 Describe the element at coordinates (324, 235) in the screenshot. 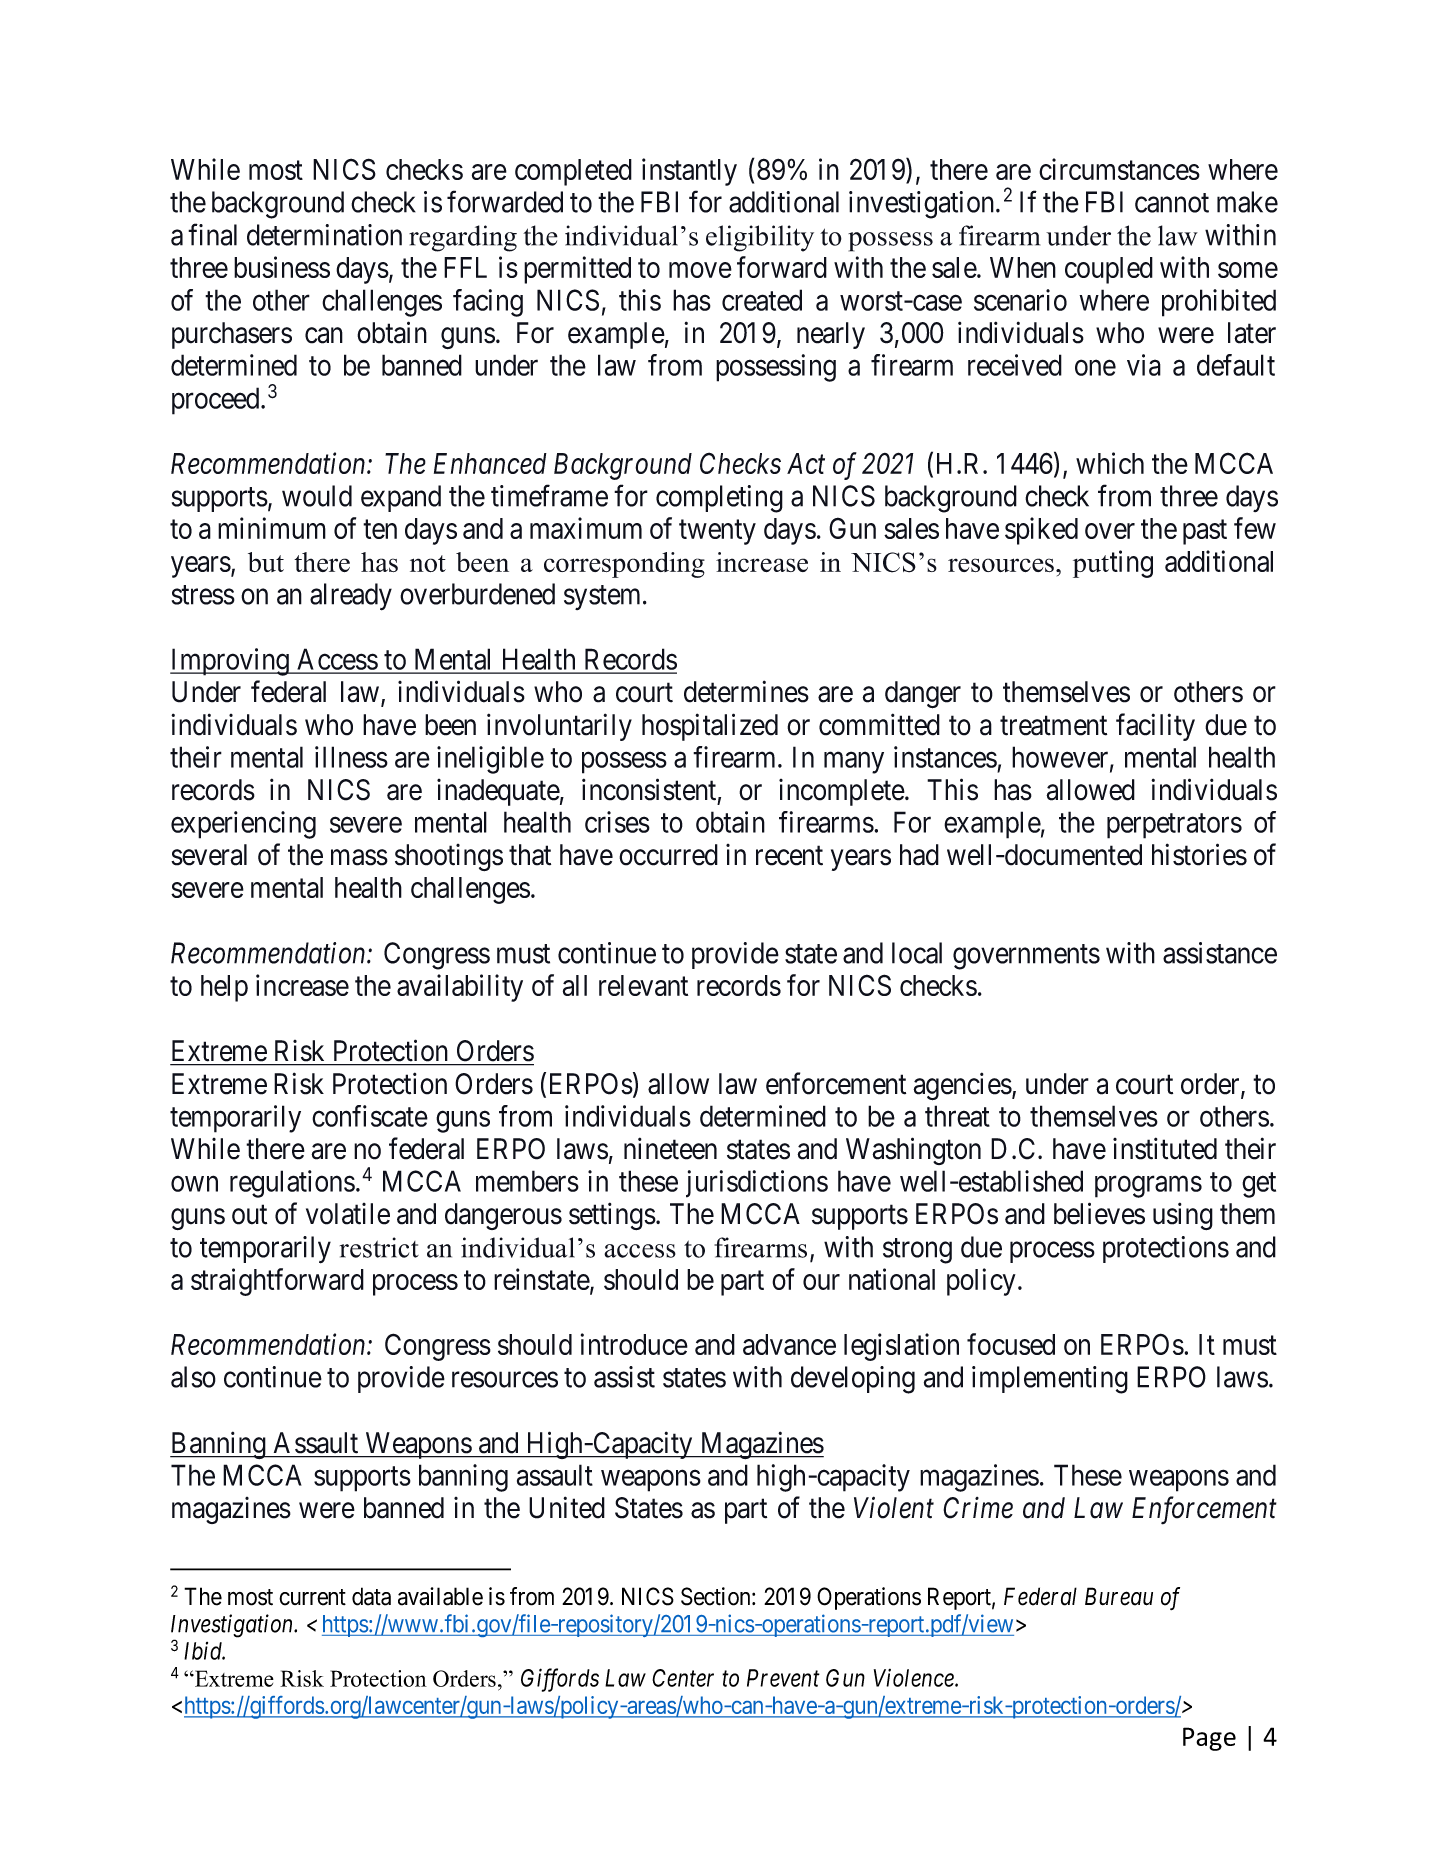

I see `determination` at that location.
